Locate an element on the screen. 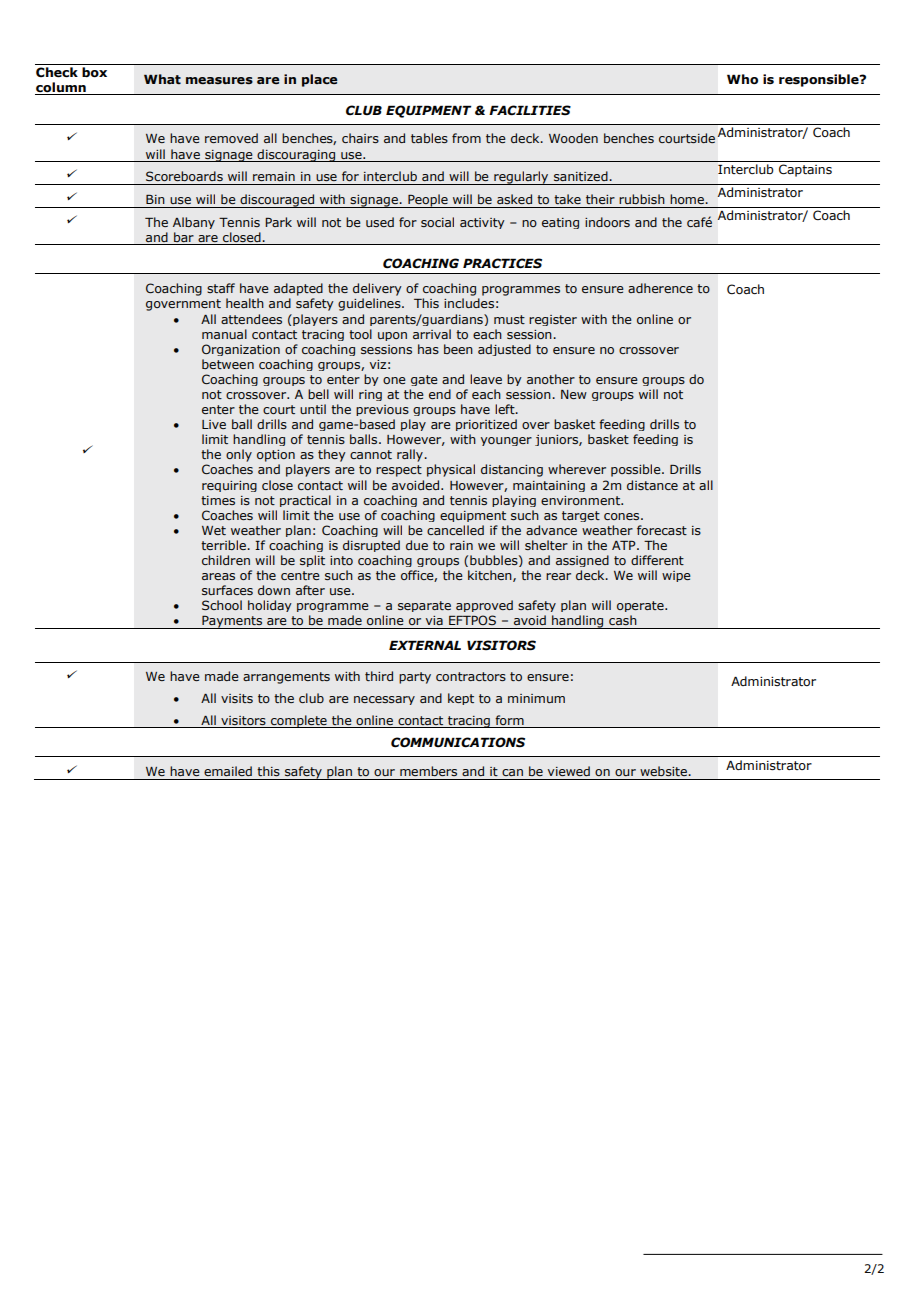 Image resolution: width=924 pixels, height=1307 pixels. times is located at coordinates (218, 500).
